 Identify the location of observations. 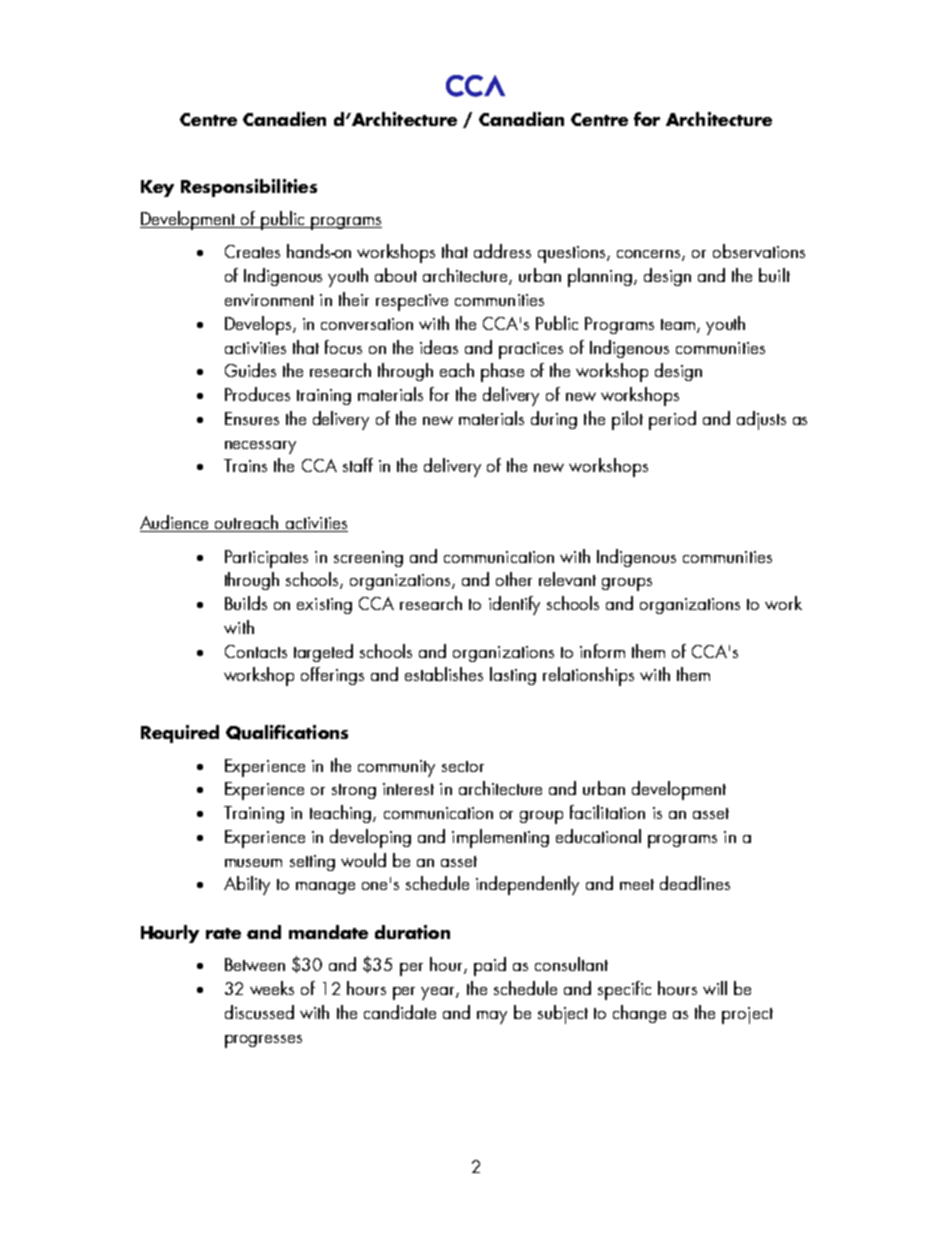
(759, 251).
